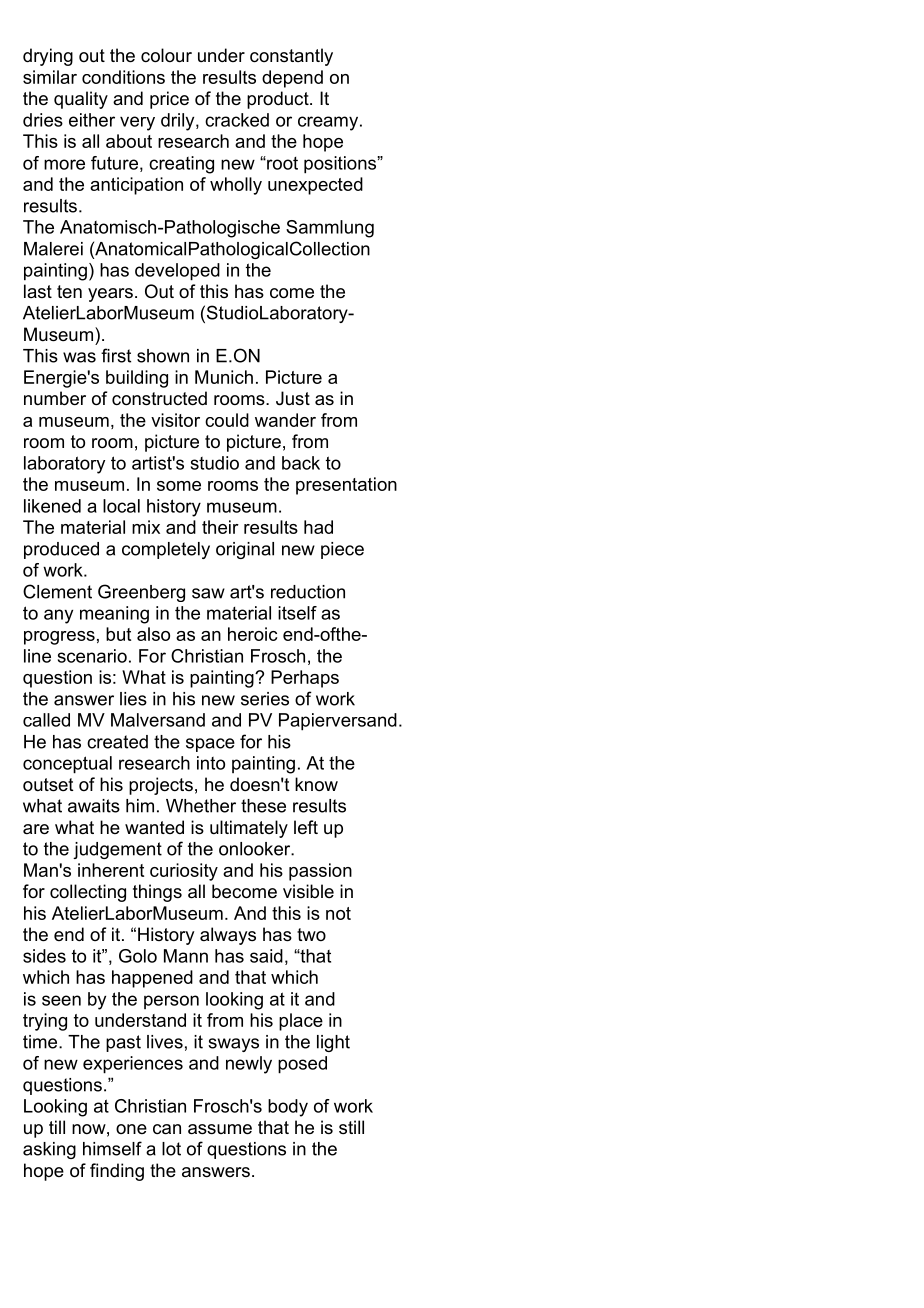 This screenshot has width=924, height=1308. Describe the element at coordinates (169, 100) in the screenshot. I see `price` at that location.
